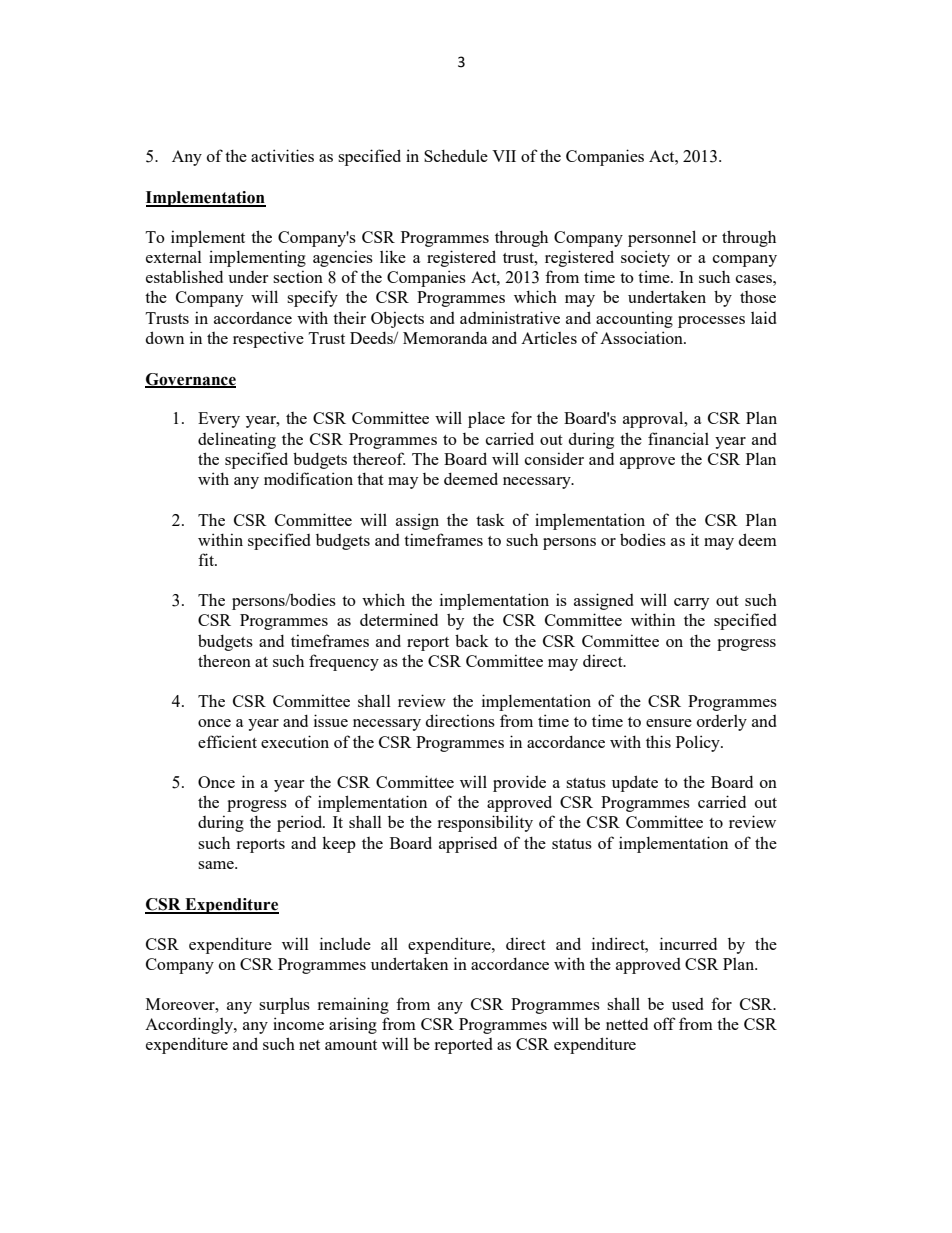  Describe the element at coordinates (472, 640) in the image. I see `back` at that location.
